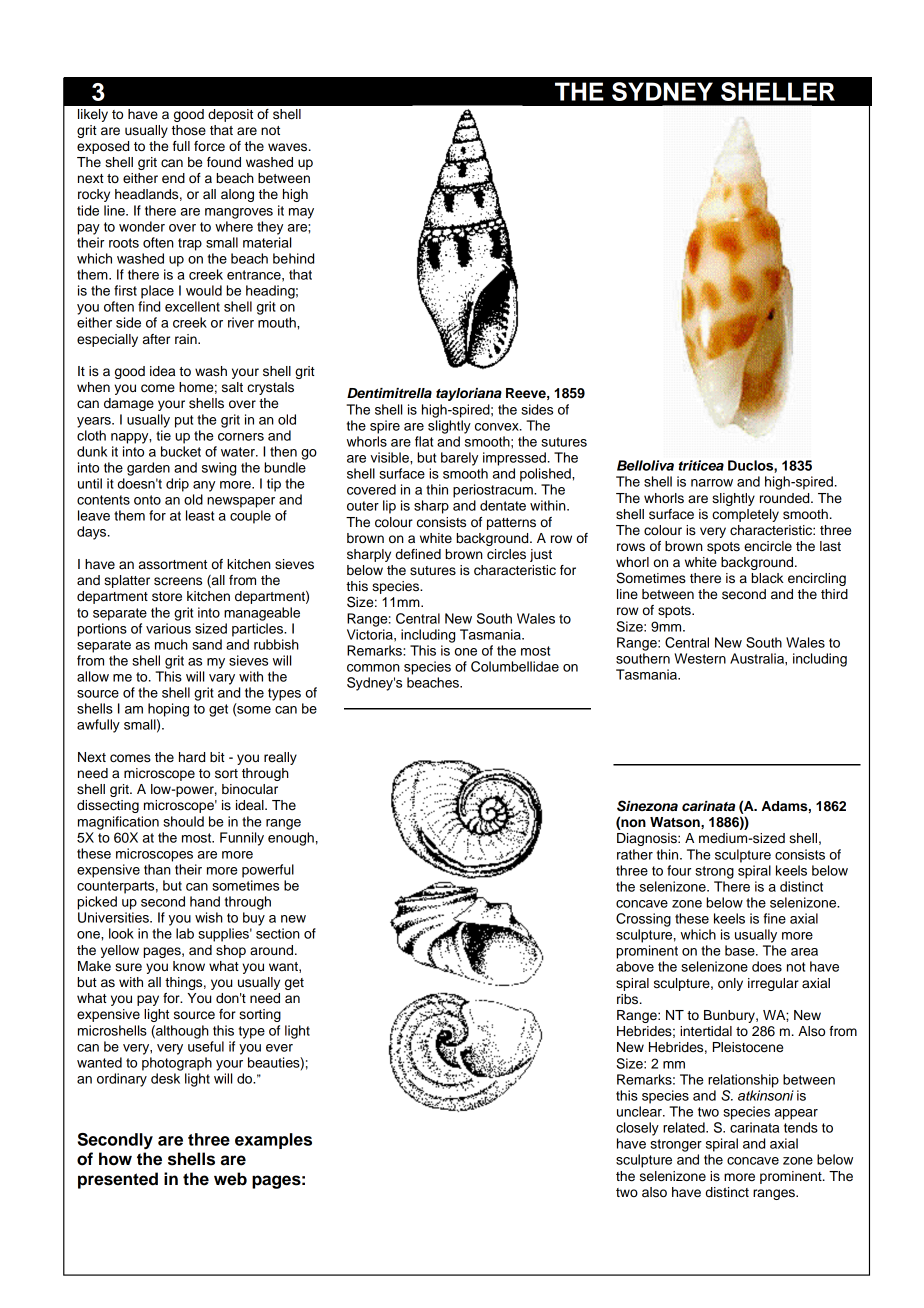 This screenshot has height=1308, width=924. Describe the element at coordinates (373, 668) in the screenshot. I see `common` at that location.
